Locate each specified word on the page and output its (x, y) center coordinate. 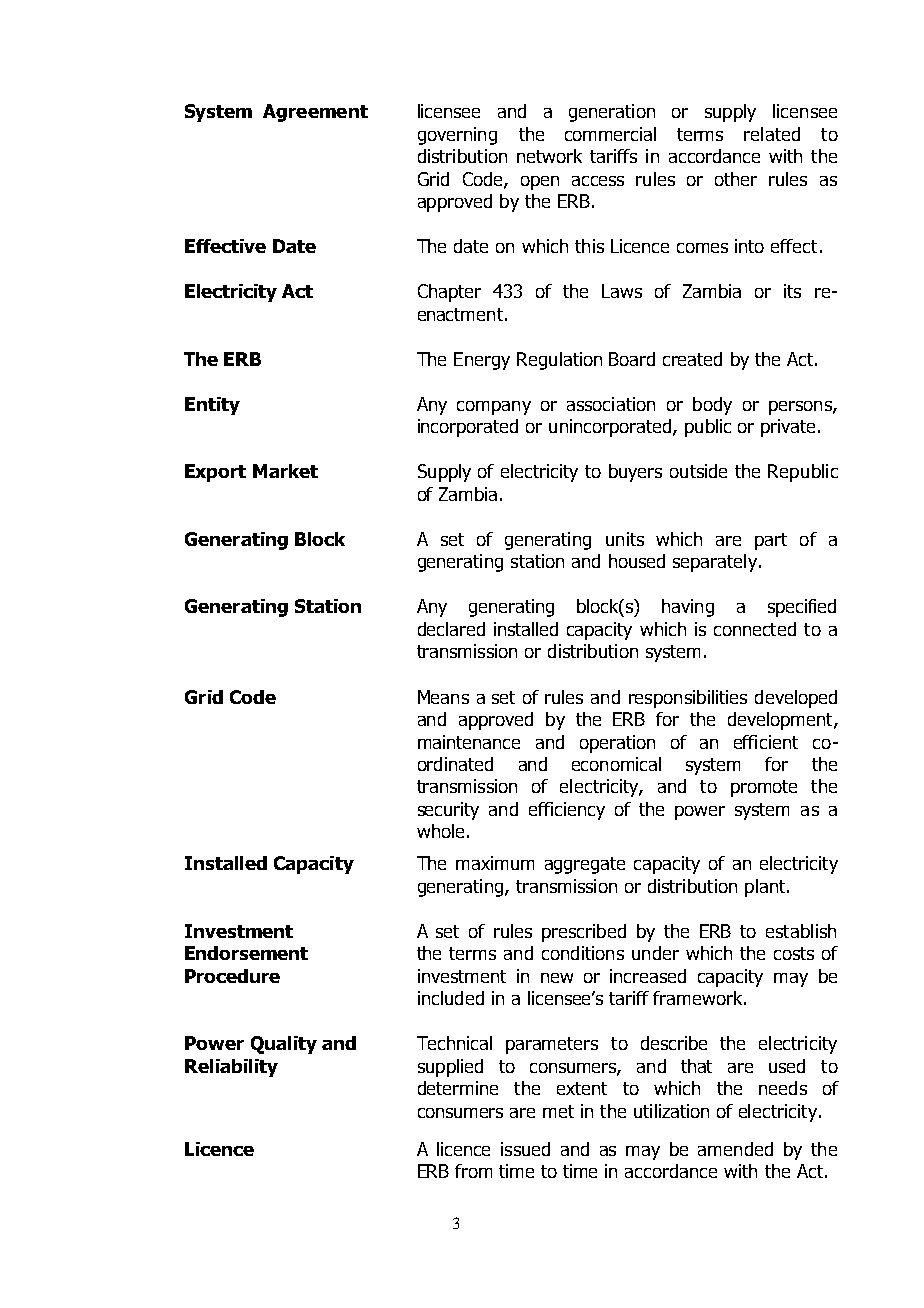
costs (794, 953)
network (549, 156)
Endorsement (246, 953)
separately (715, 563)
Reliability (231, 1068)
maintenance (469, 742)
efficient (766, 742)
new (557, 978)
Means (443, 697)
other (736, 179)
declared (451, 629)
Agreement (315, 113)
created (692, 359)
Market (285, 471)
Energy (482, 361)
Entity (212, 406)
